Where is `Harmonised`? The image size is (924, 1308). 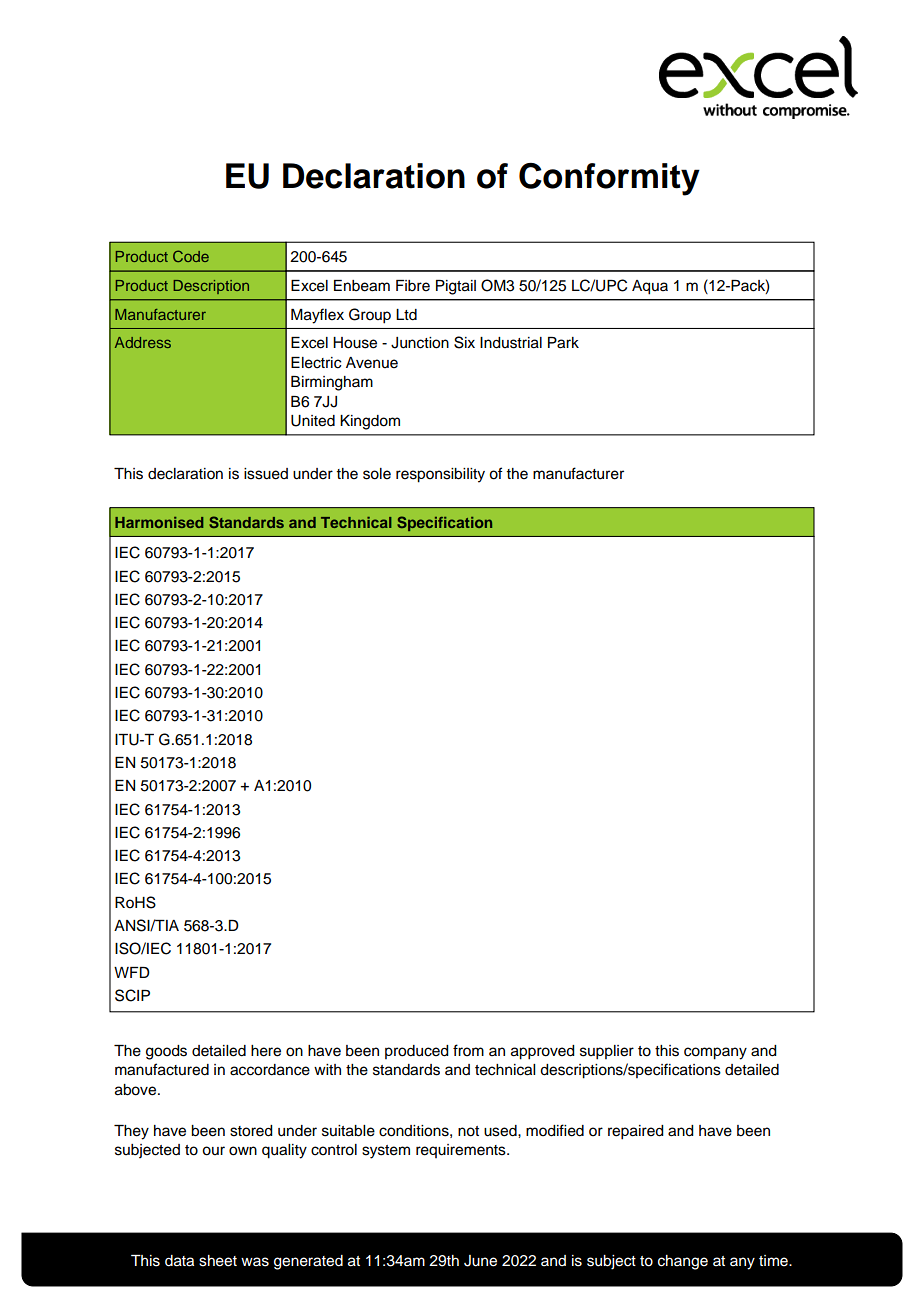 Harmonised is located at coordinates (159, 522).
